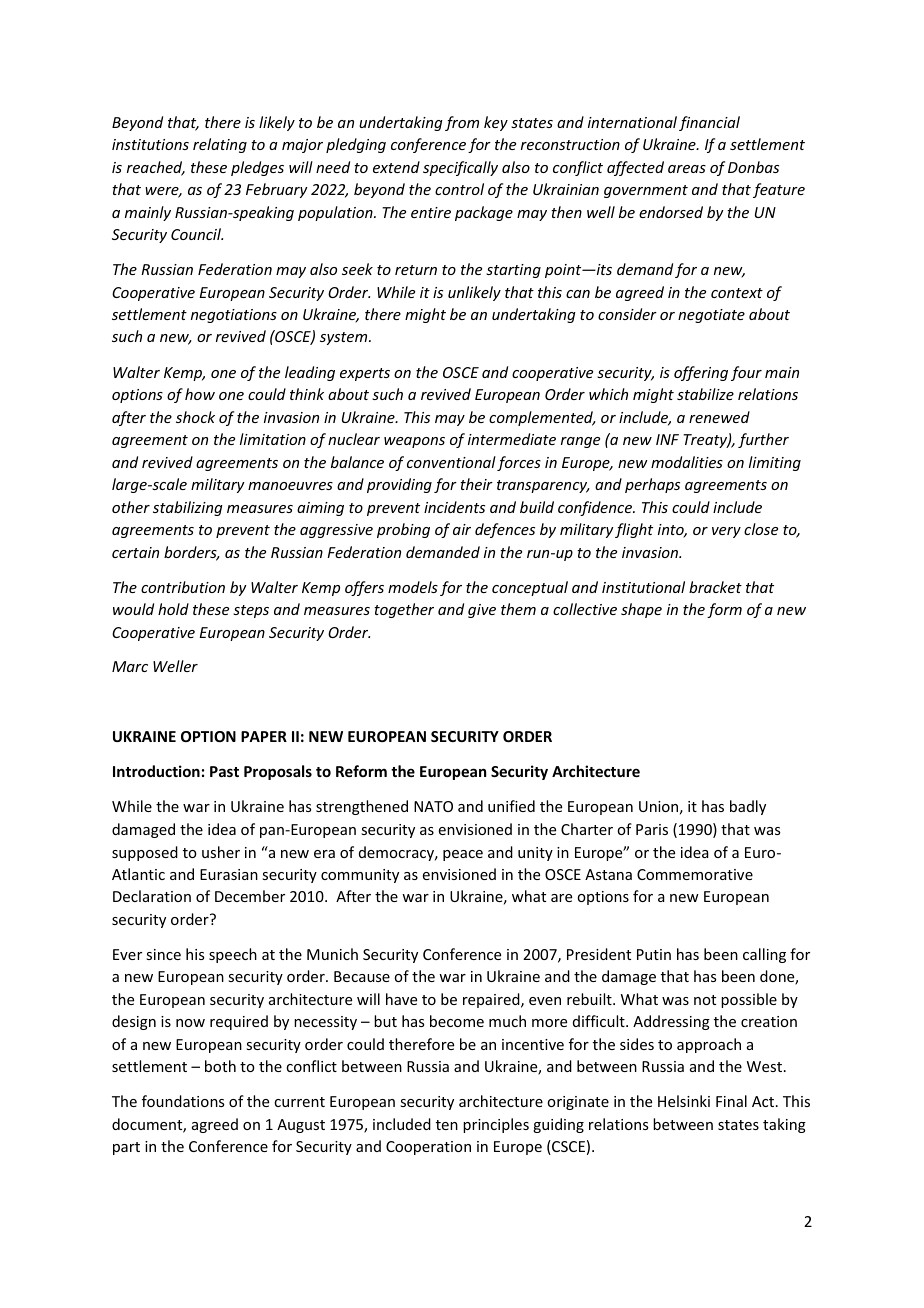  Describe the element at coordinates (229, 874) in the screenshot. I see `Eurasian` at that location.
